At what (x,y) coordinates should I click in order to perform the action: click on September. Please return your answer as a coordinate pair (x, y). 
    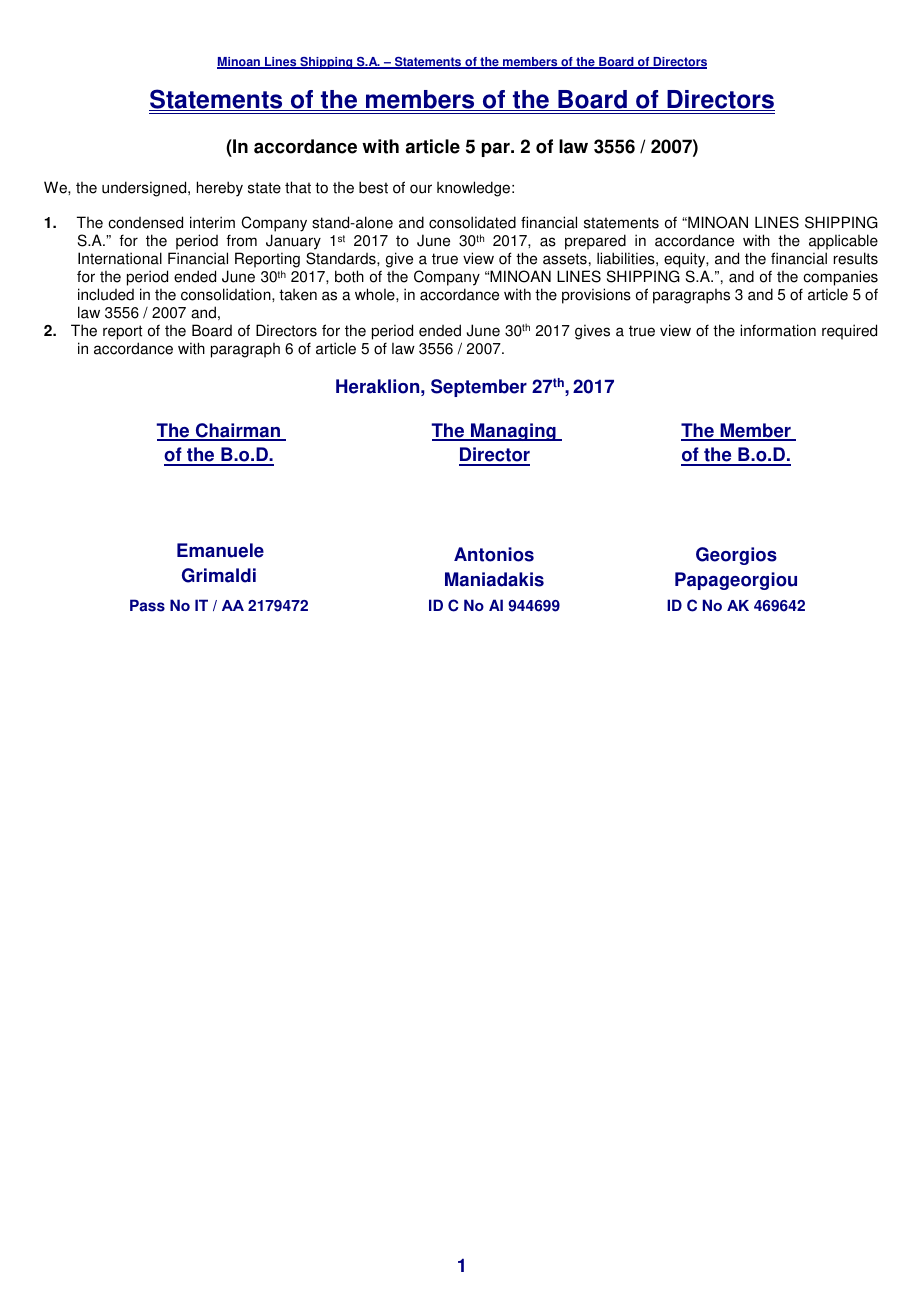
    Looking at the image, I should click on (479, 388).
